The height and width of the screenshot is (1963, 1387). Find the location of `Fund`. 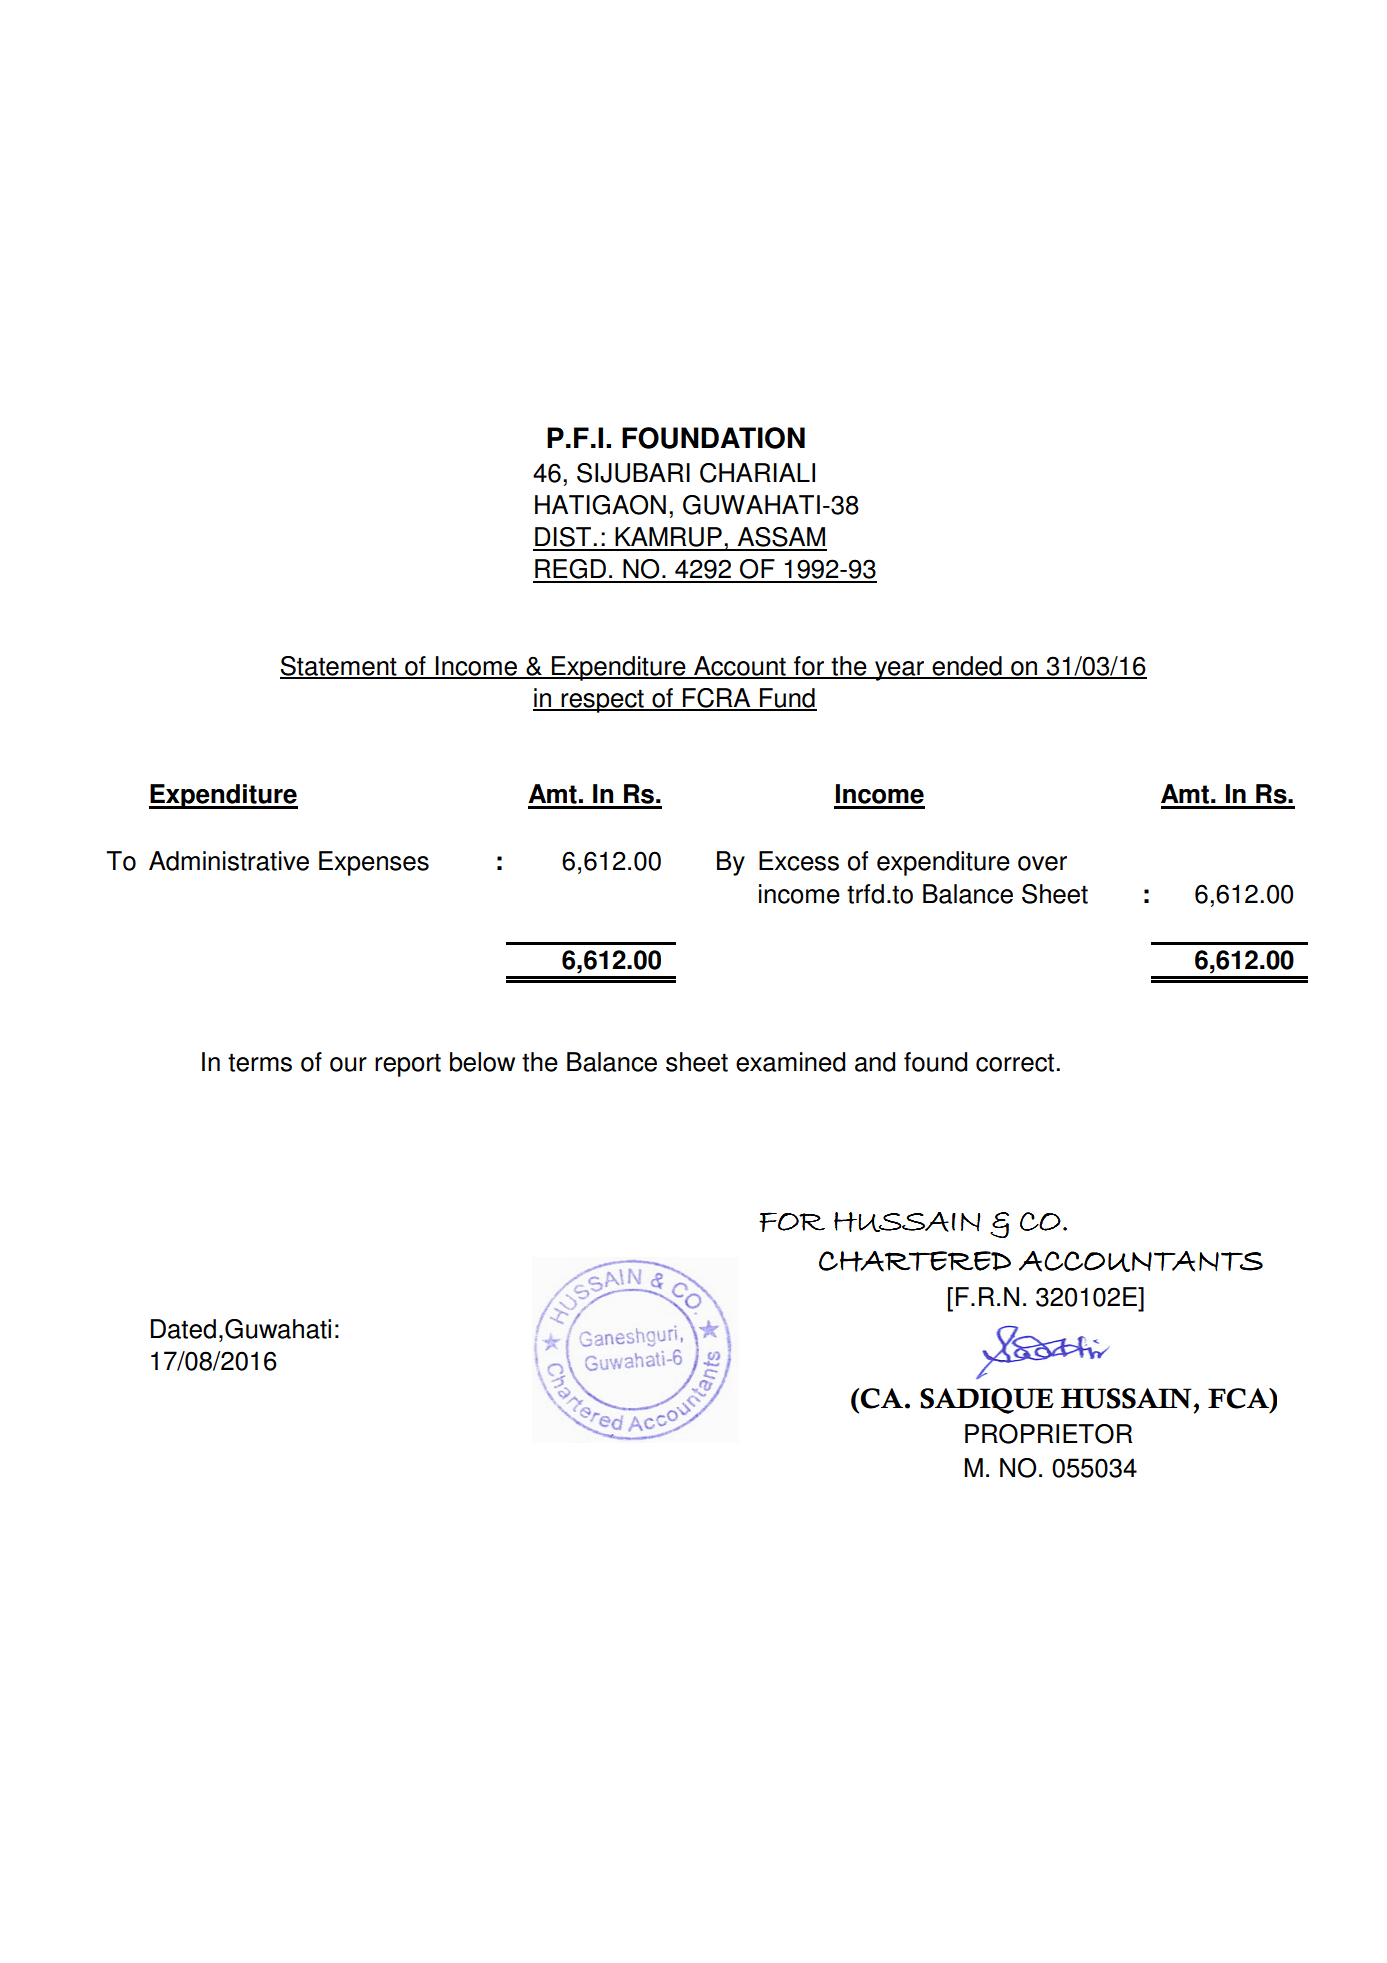

Fund is located at coordinates (787, 699).
